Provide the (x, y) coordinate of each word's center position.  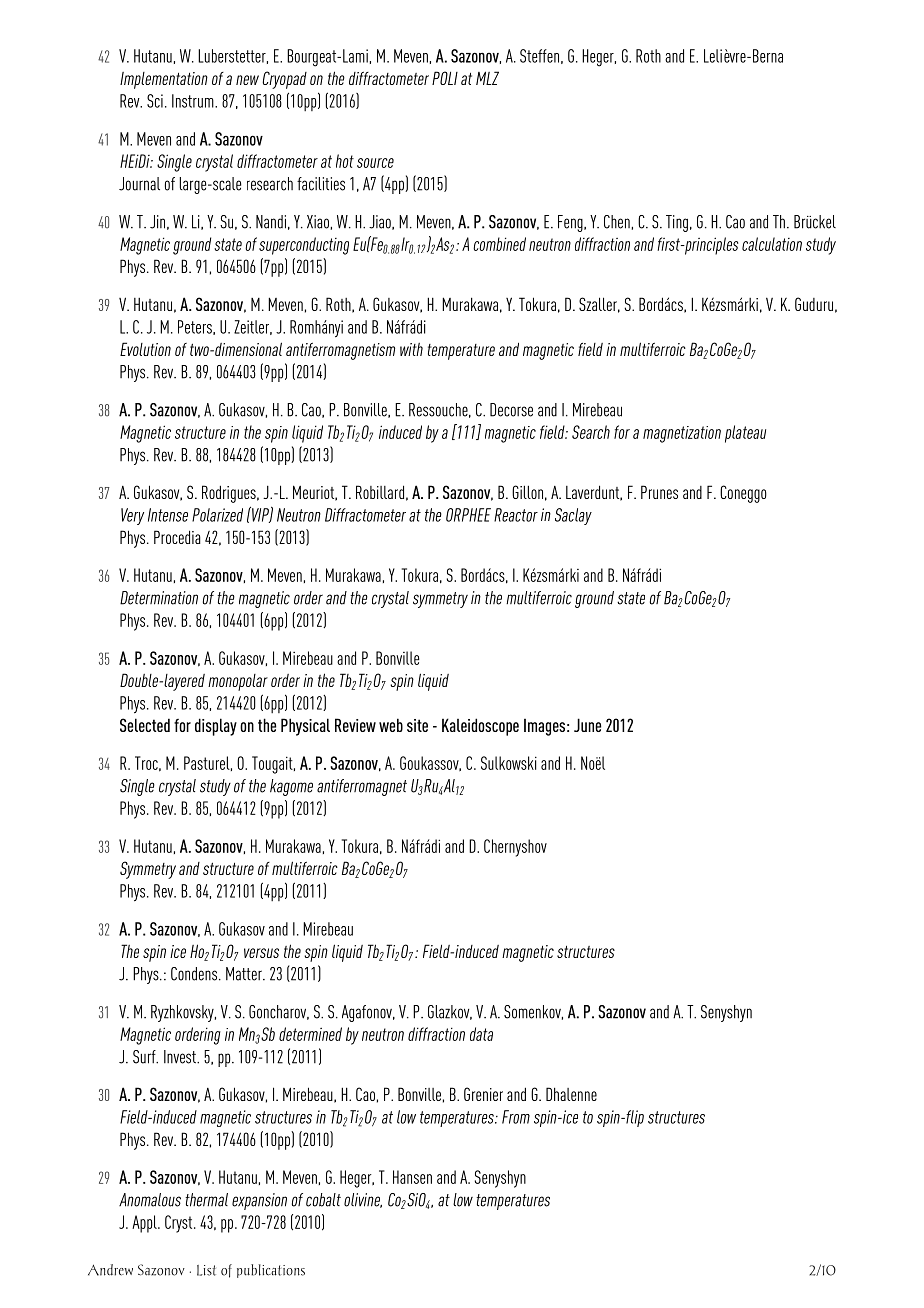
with (411, 349)
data (481, 1034)
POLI (445, 78)
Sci (155, 101)
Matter (245, 974)
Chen (617, 222)
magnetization (682, 434)
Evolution (145, 349)
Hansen (412, 1177)
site (417, 725)
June (587, 725)
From (516, 1117)
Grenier (483, 1094)
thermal (206, 1200)
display (216, 727)
